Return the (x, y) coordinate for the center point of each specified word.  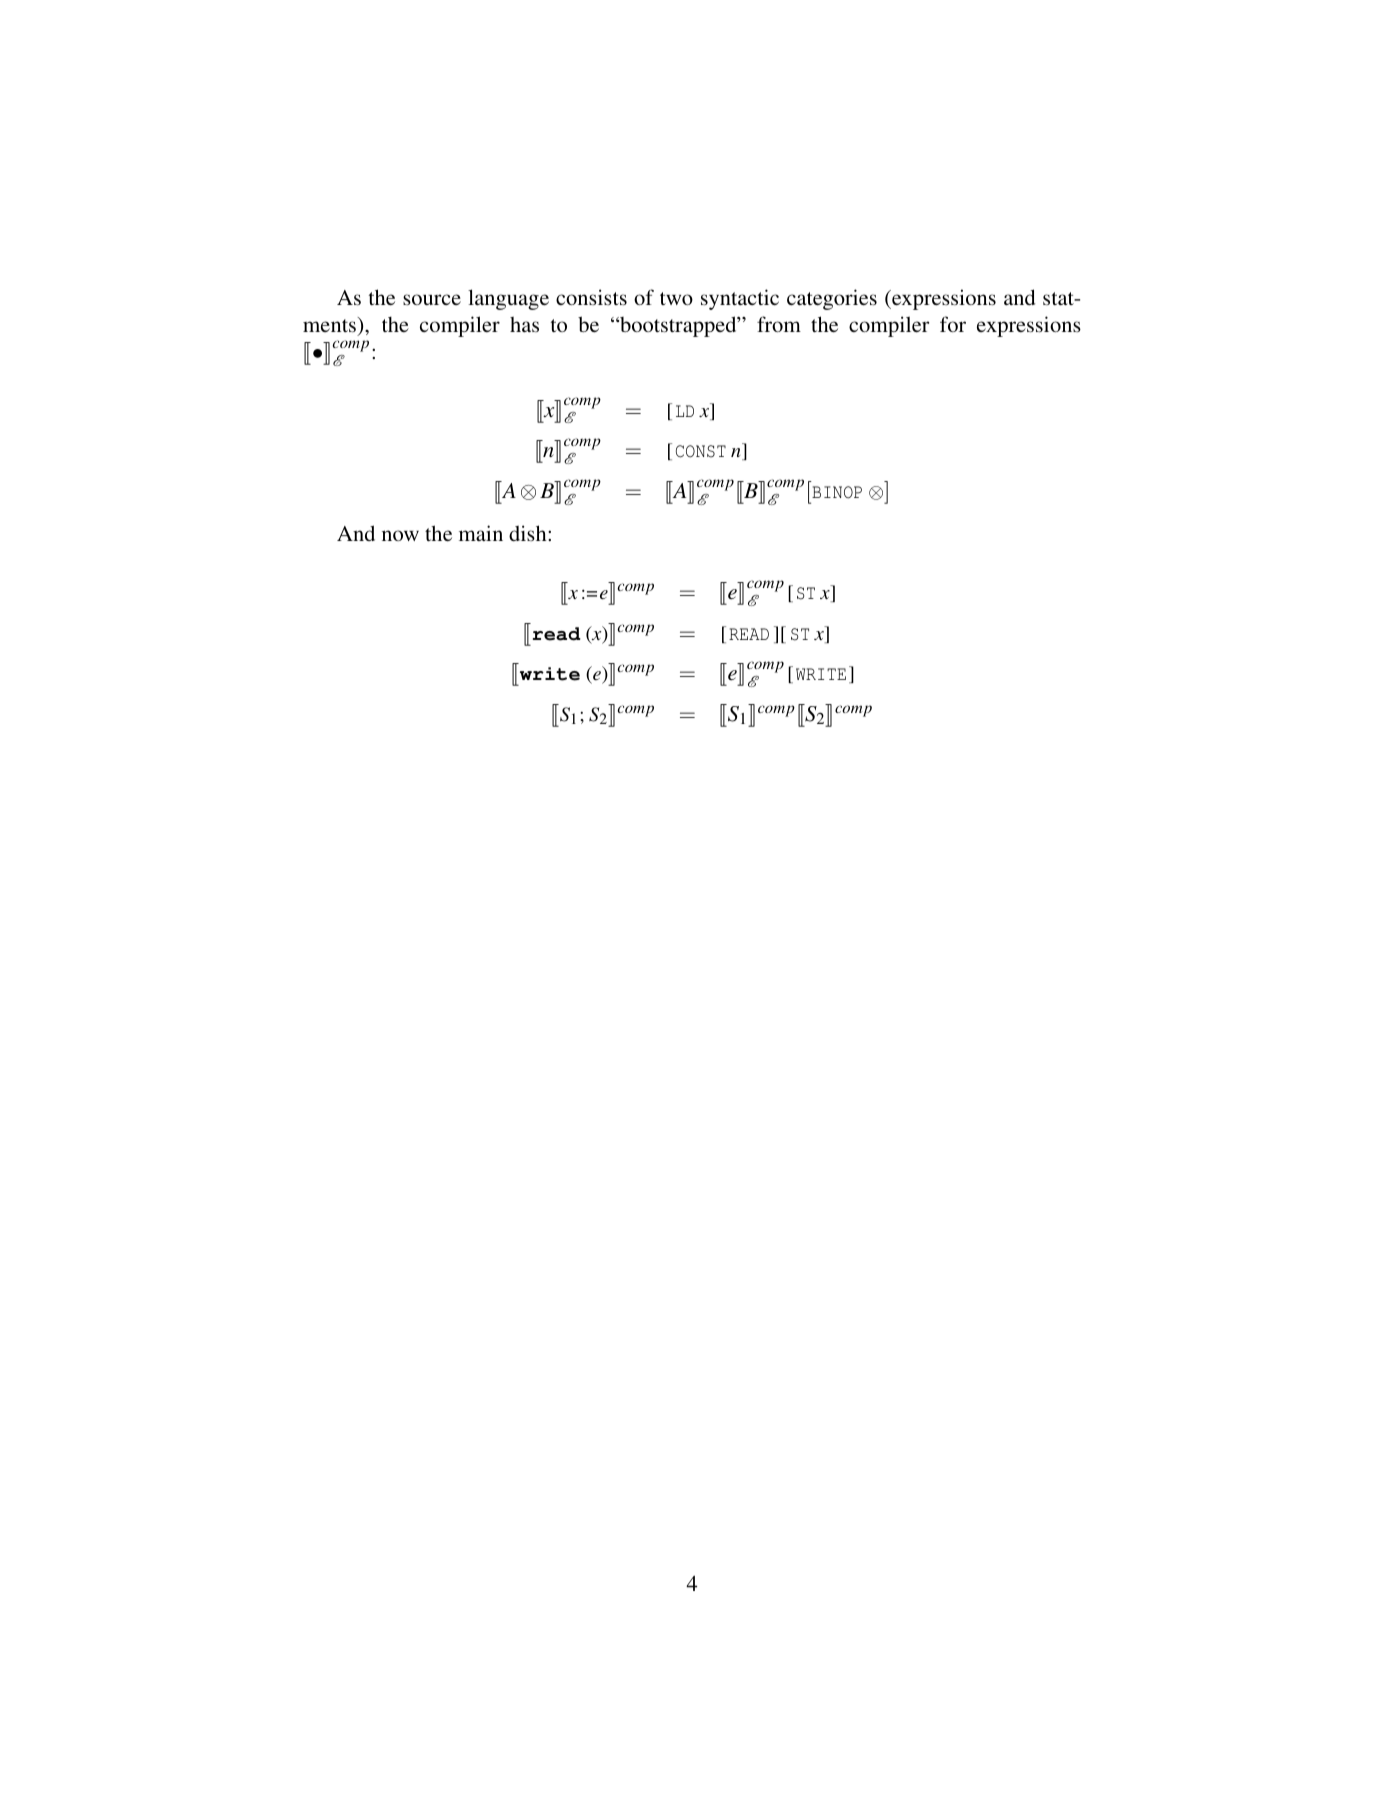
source (432, 299)
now (400, 535)
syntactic (740, 299)
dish (529, 533)
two (676, 298)
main (481, 533)
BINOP (837, 492)
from (779, 324)
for (953, 324)
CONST (701, 451)
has (524, 324)
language (508, 299)
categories (832, 299)
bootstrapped (678, 326)
